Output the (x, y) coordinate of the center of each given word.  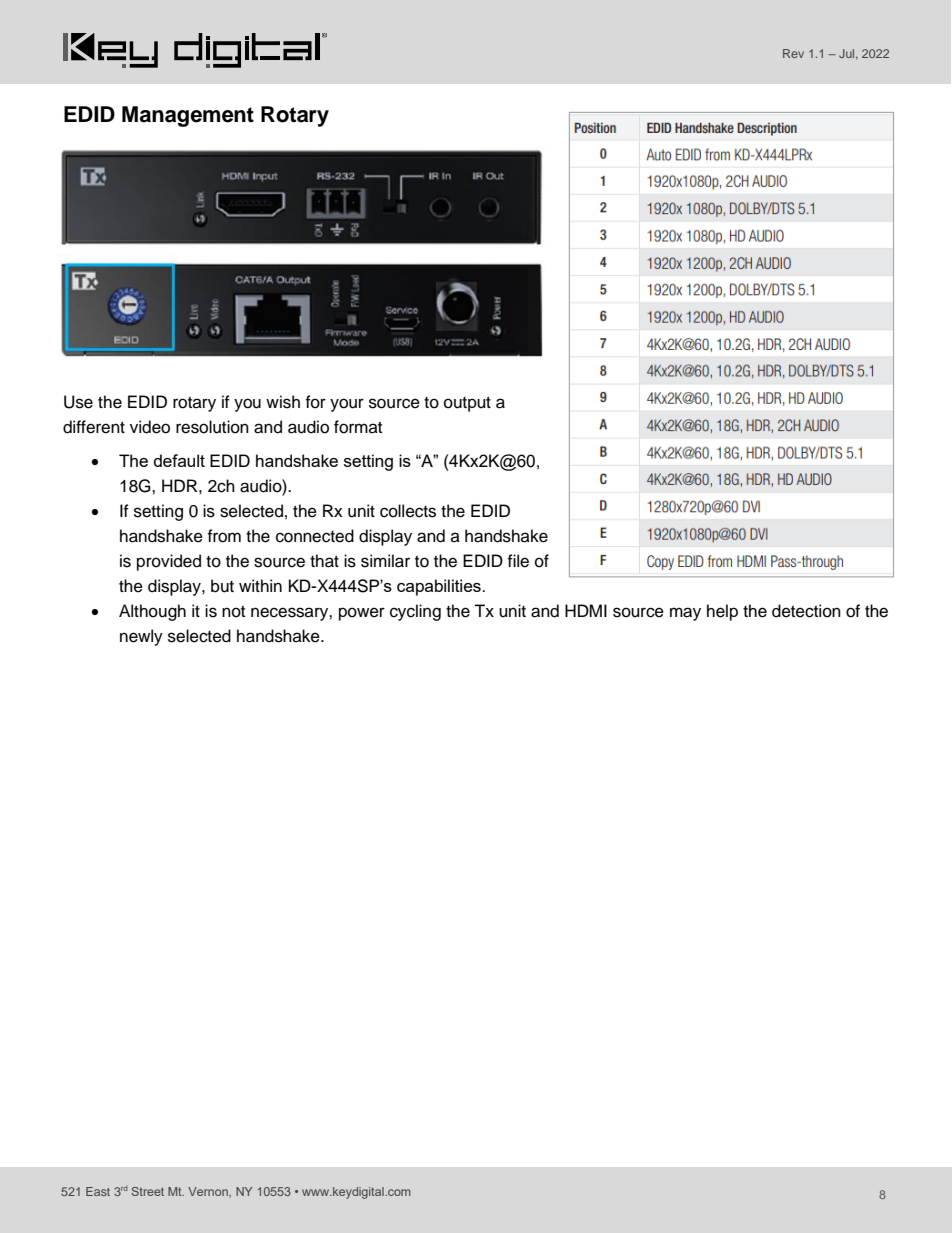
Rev (793, 53)
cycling (415, 612)
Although (152, 612)
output (467, 404)
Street (147, 1191)
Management (188, 116)
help (722, 612)
